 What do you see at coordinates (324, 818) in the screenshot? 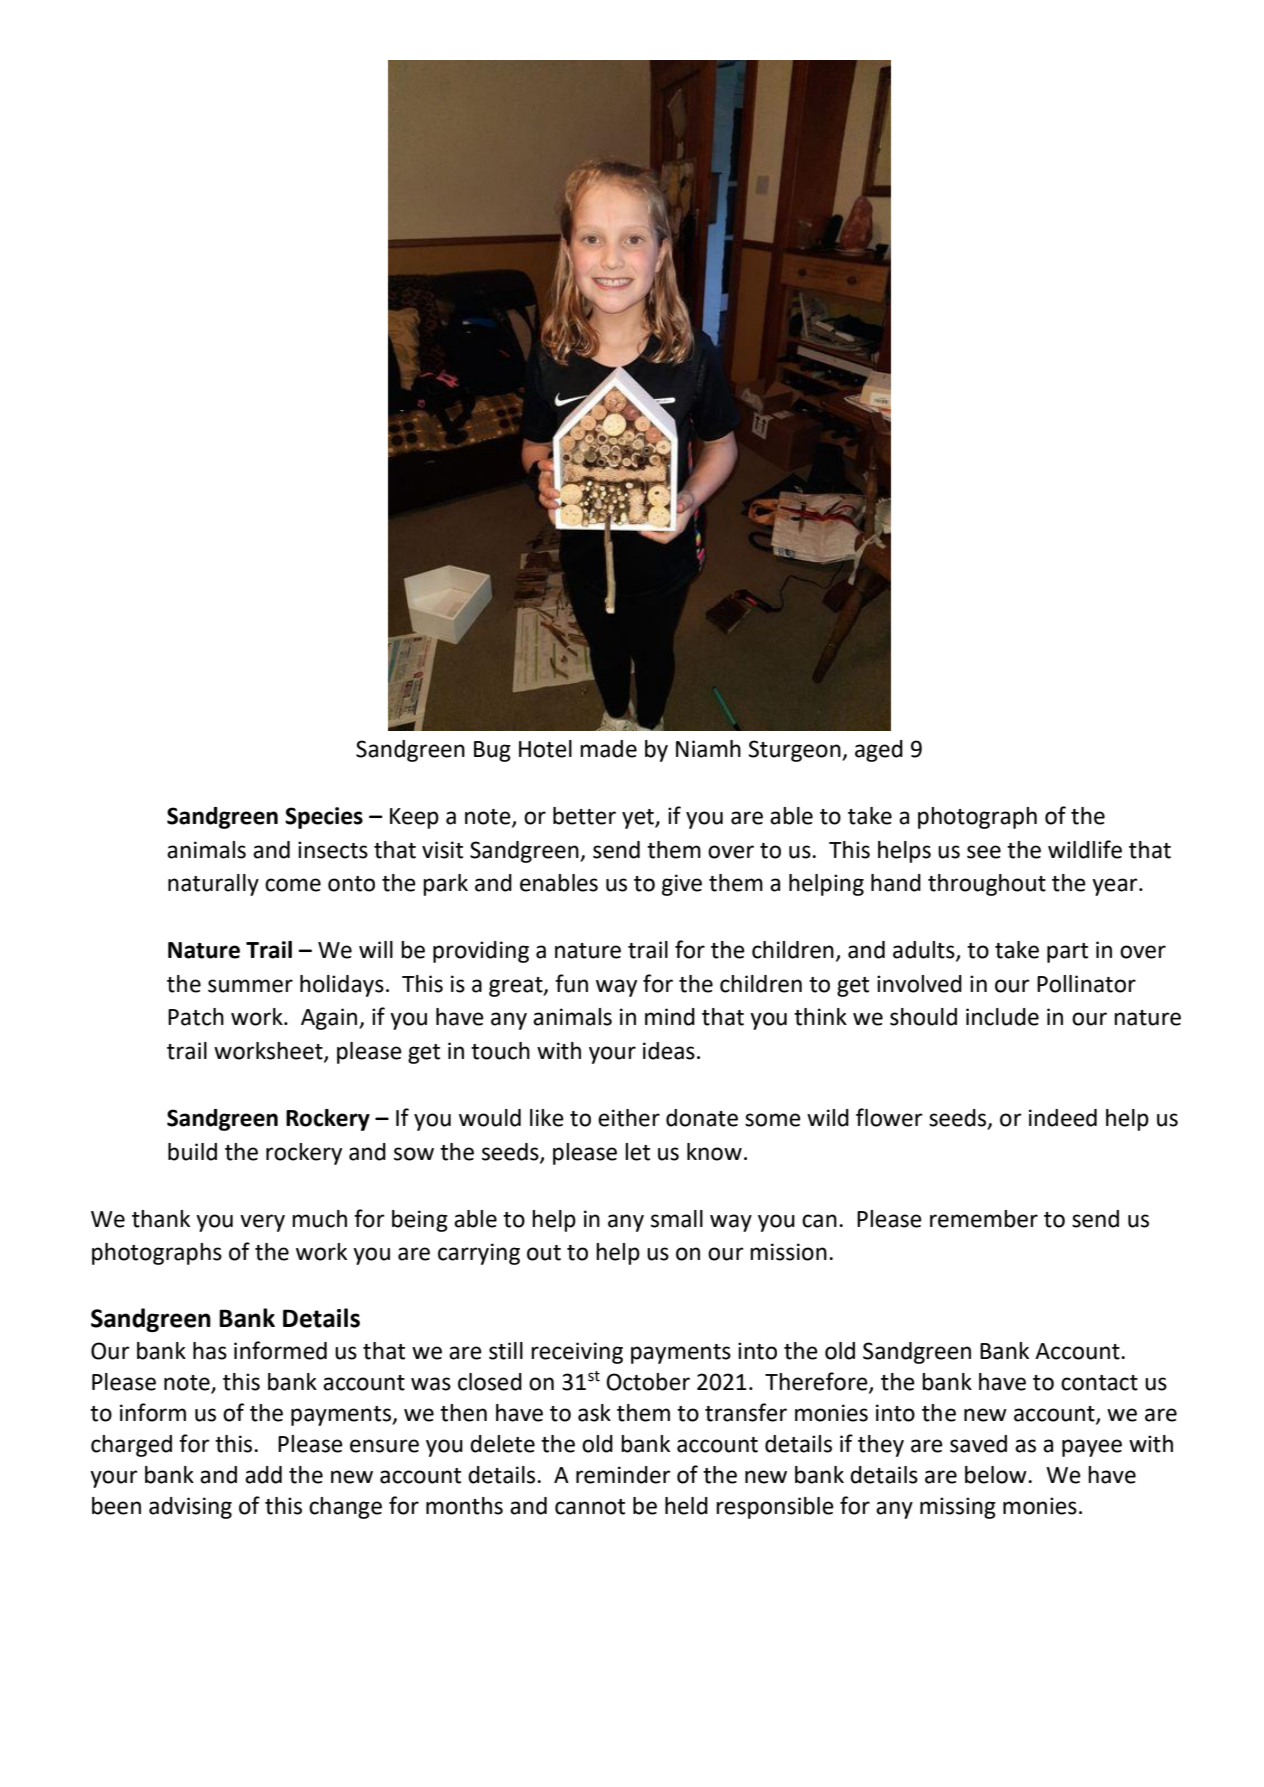
I see `Species` at bounding box center [324, 818].
